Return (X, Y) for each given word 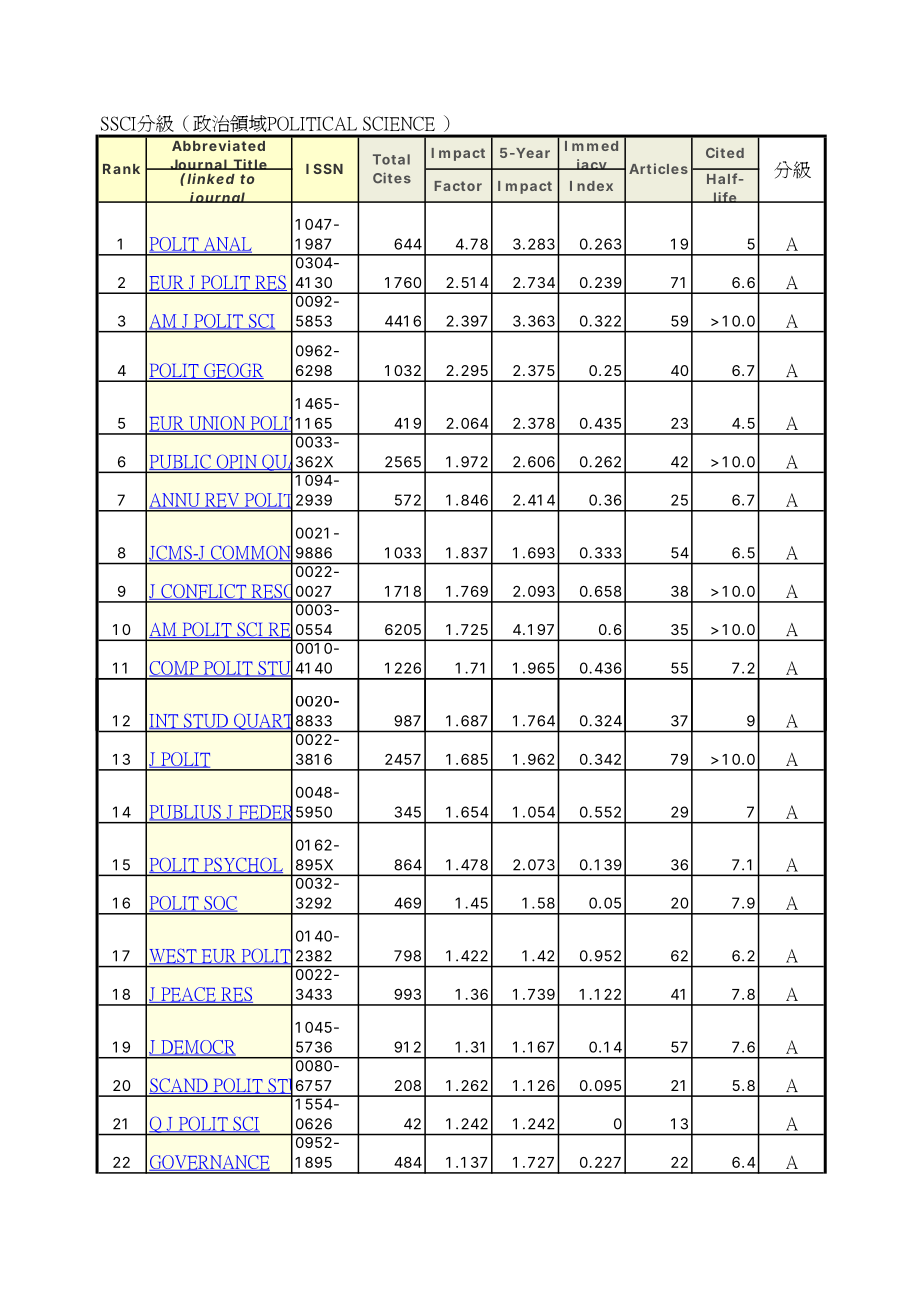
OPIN (236, 462)
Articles (658, 168)
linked (211, 178)
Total (391, 159)
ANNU (175, 501)
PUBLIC (181, 462)
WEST (174, 956)
